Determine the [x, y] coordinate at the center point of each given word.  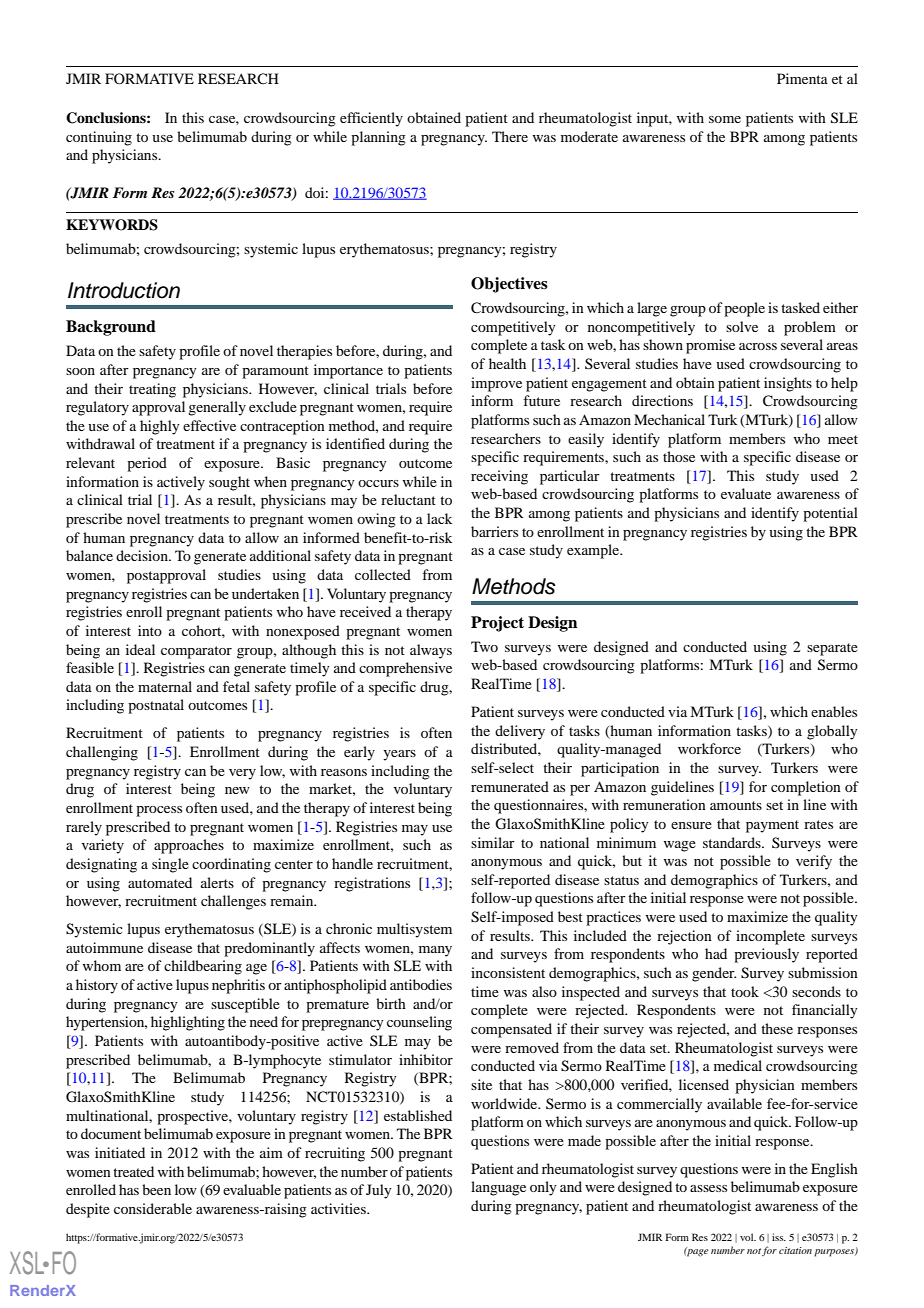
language [498, 1188]
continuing [99, 138]
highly [160, 427]
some [725, 119]
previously [766, 955]
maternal [165, 686]
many [435, 951]
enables [834, 711]
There [510, 136]
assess [708, 1188]
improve [496, 384]
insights [788, 384]
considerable [153, 1208]
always [431, 651]
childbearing [203, 967]
